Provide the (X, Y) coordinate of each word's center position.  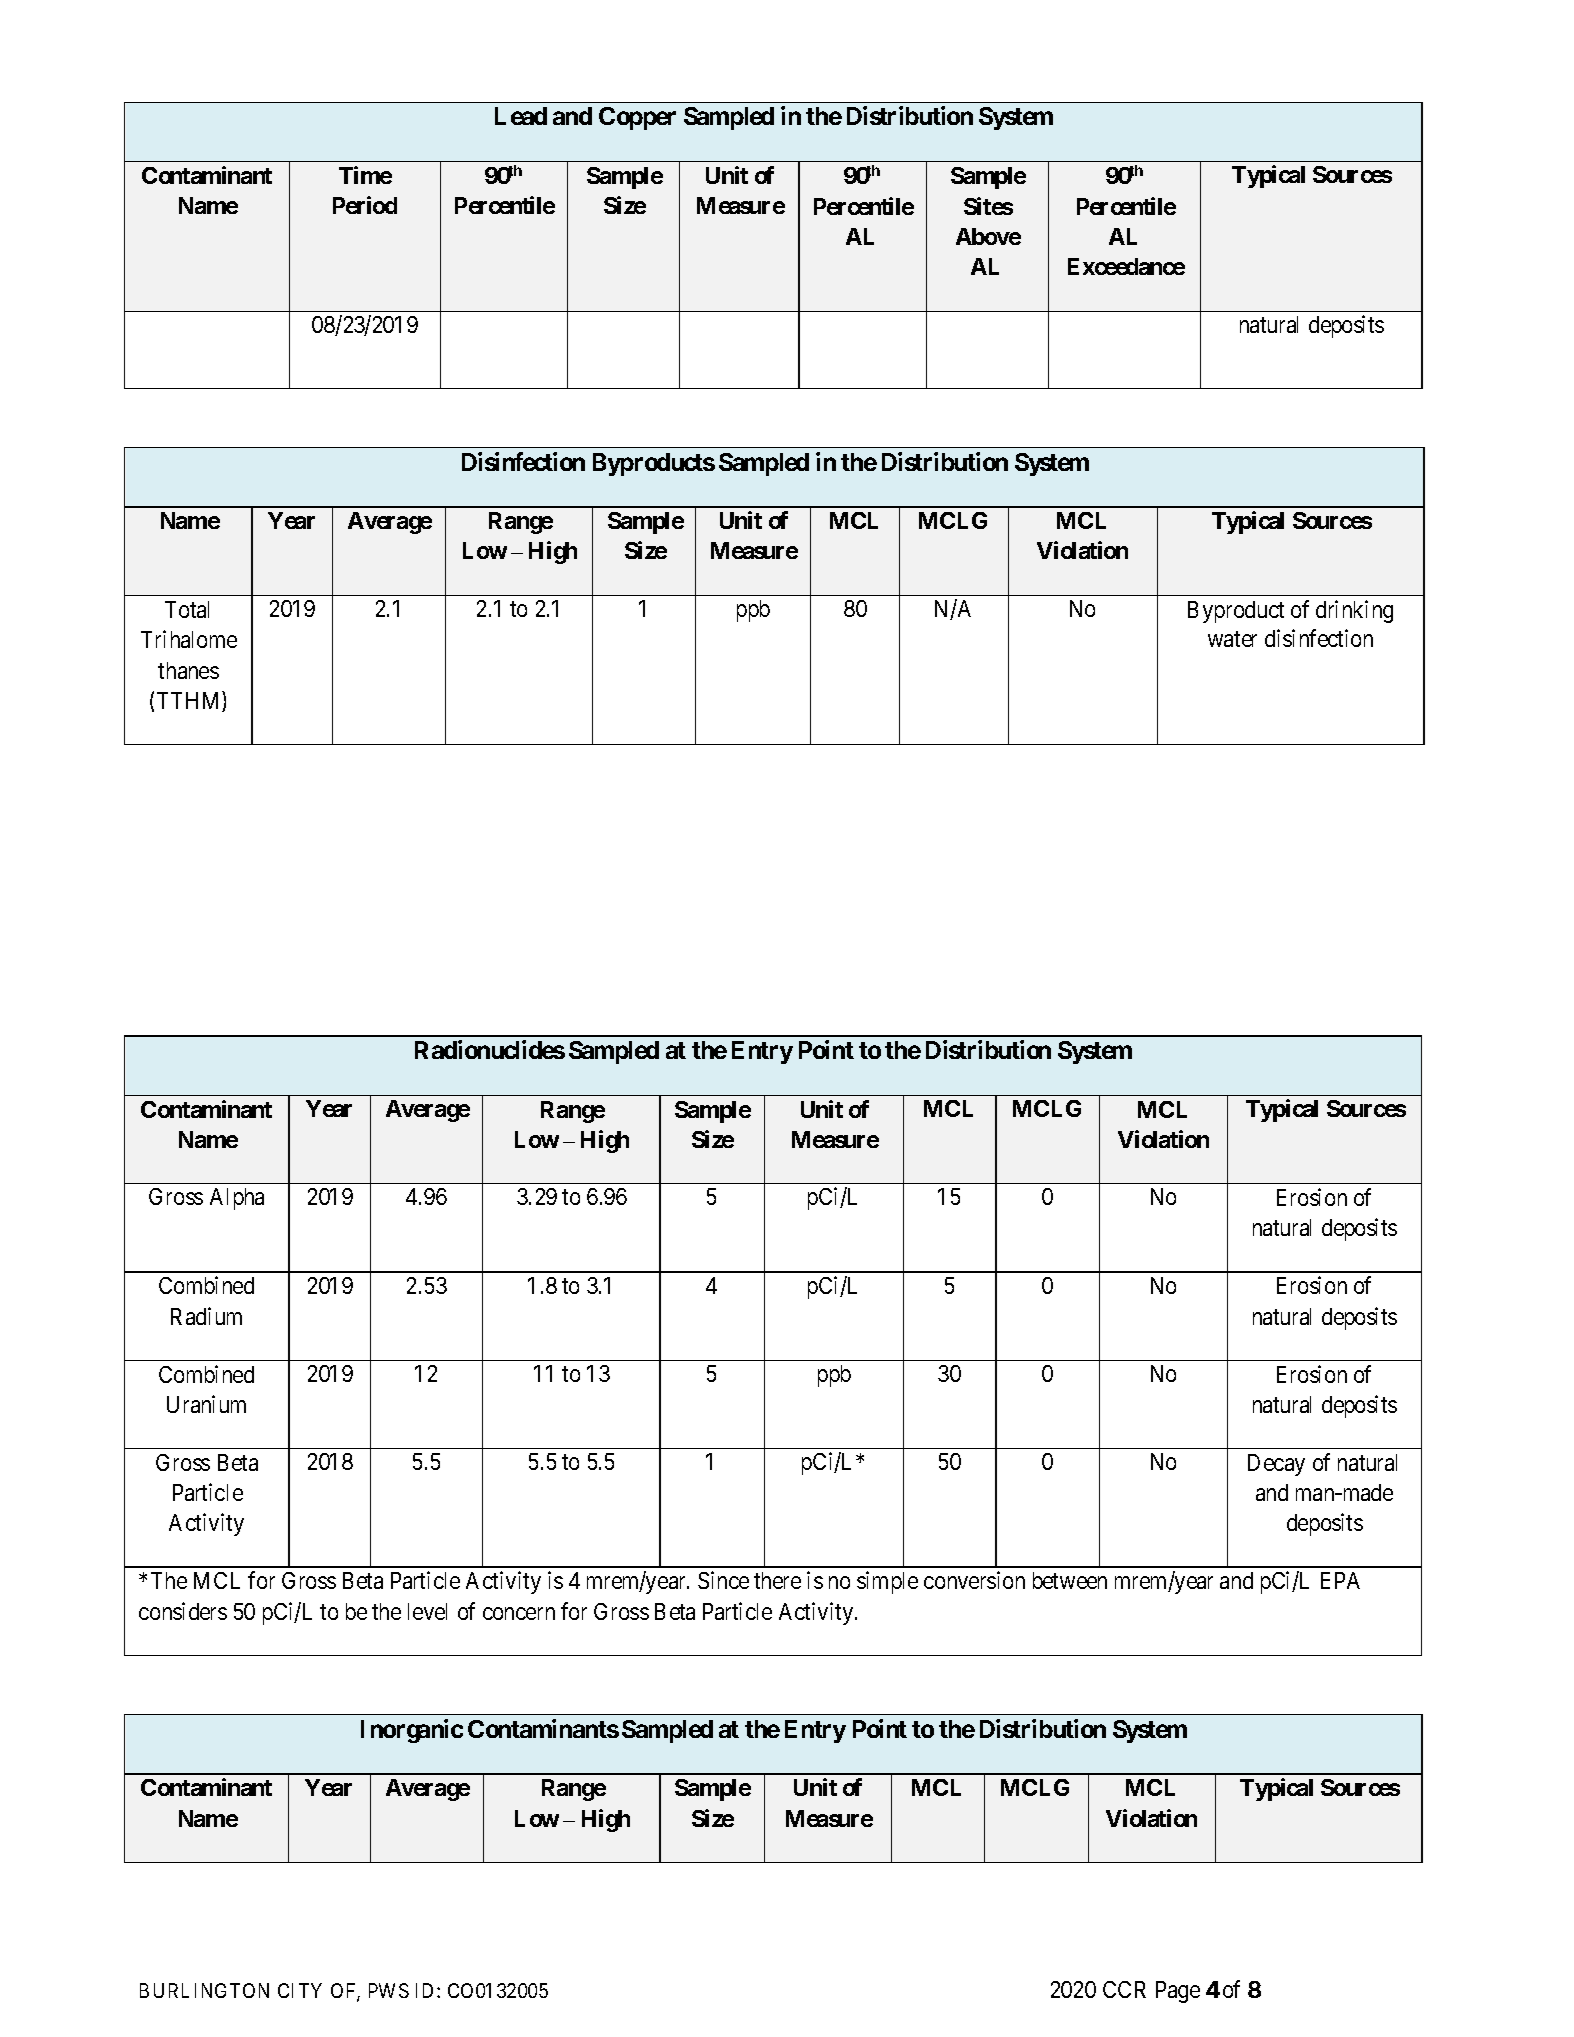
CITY (300, 1990)
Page (1178, 1992)
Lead (521, 116)
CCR (1124, 1989)
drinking (1354, 611)
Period (365, 205)
